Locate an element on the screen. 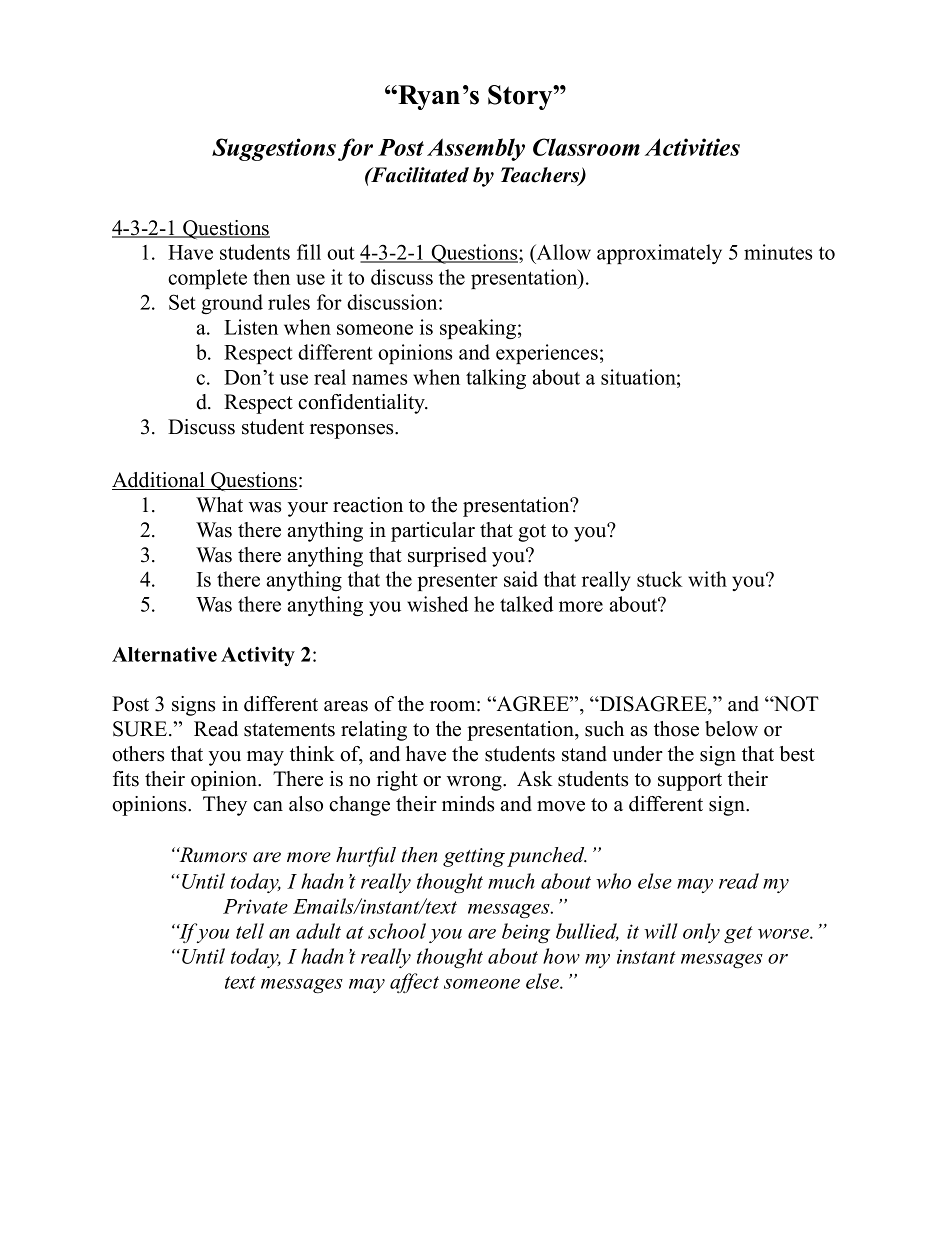  with is located at coordinates (707, 579).
